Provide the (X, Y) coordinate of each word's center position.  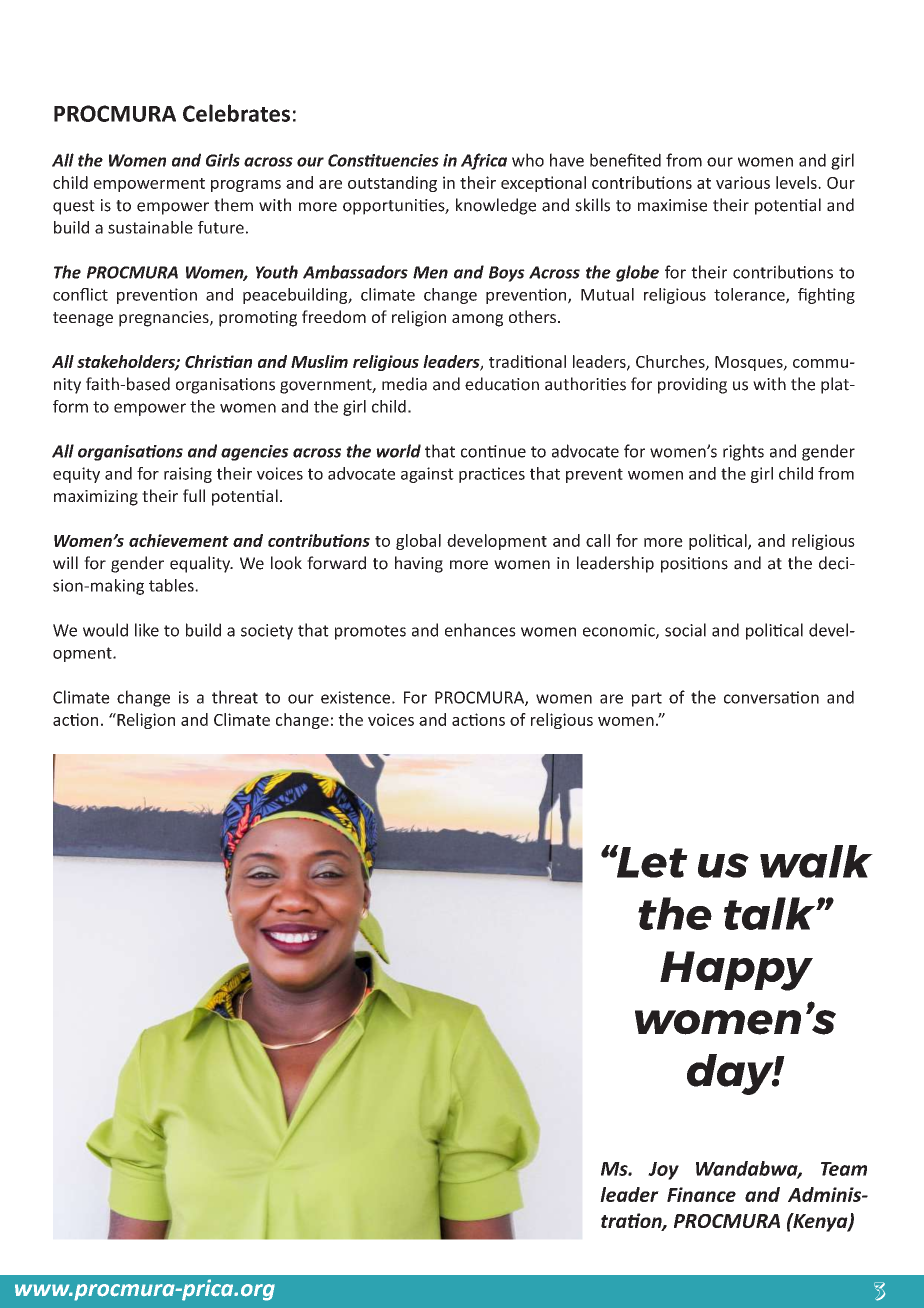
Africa (484, 161)
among (477, 320)
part (647, 699)
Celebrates (236, 113)
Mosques (750, 363)
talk (771, 913)
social (685, 630)
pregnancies (165, 319)
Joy (663, 1171)
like (147, 630)
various (743, 182)
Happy (736, 971)
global (418, 542)
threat (235, 697)
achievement (179, 540)
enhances (480, 630)
